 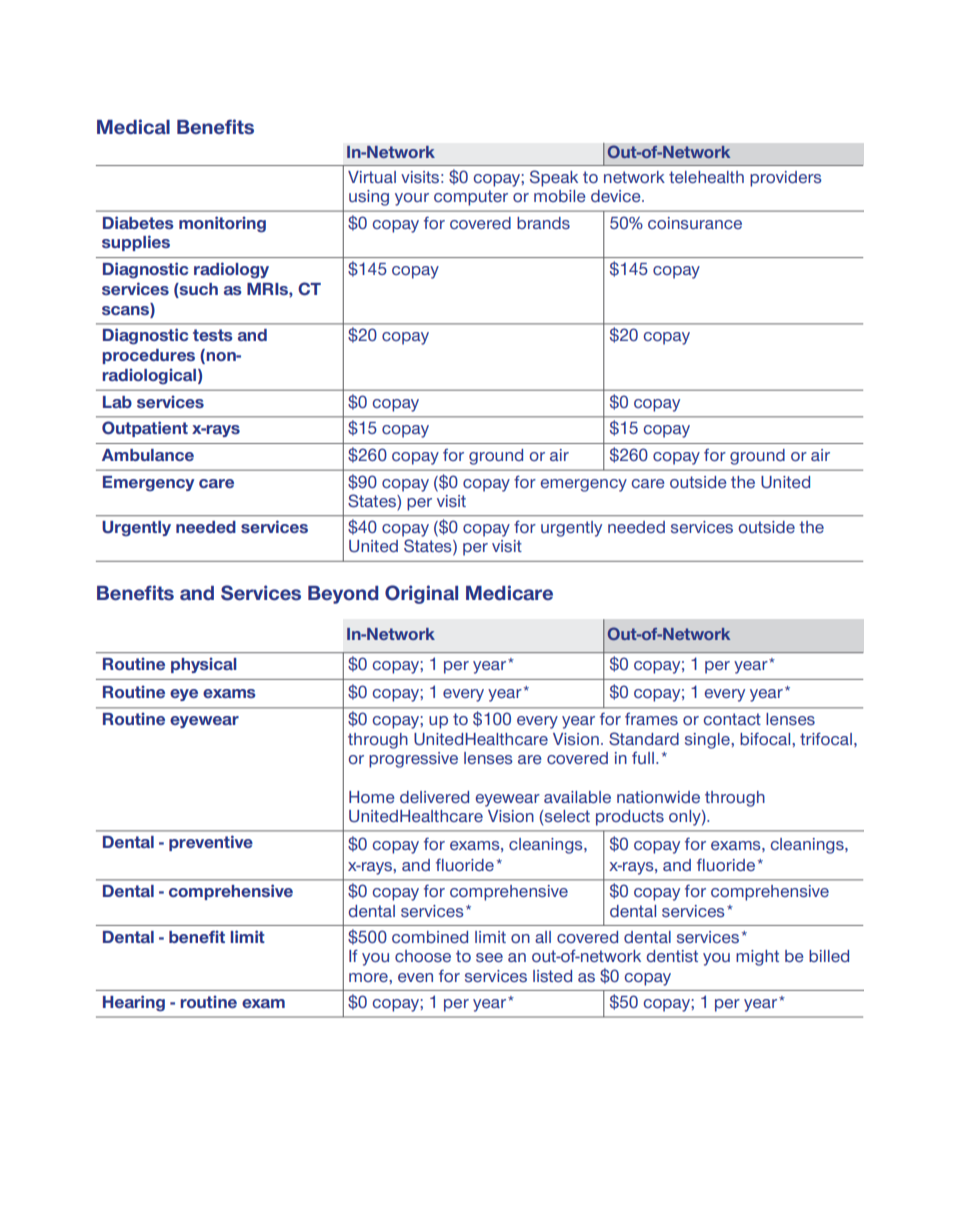 I want to click on Beyond, so click(x=343, y=595).
